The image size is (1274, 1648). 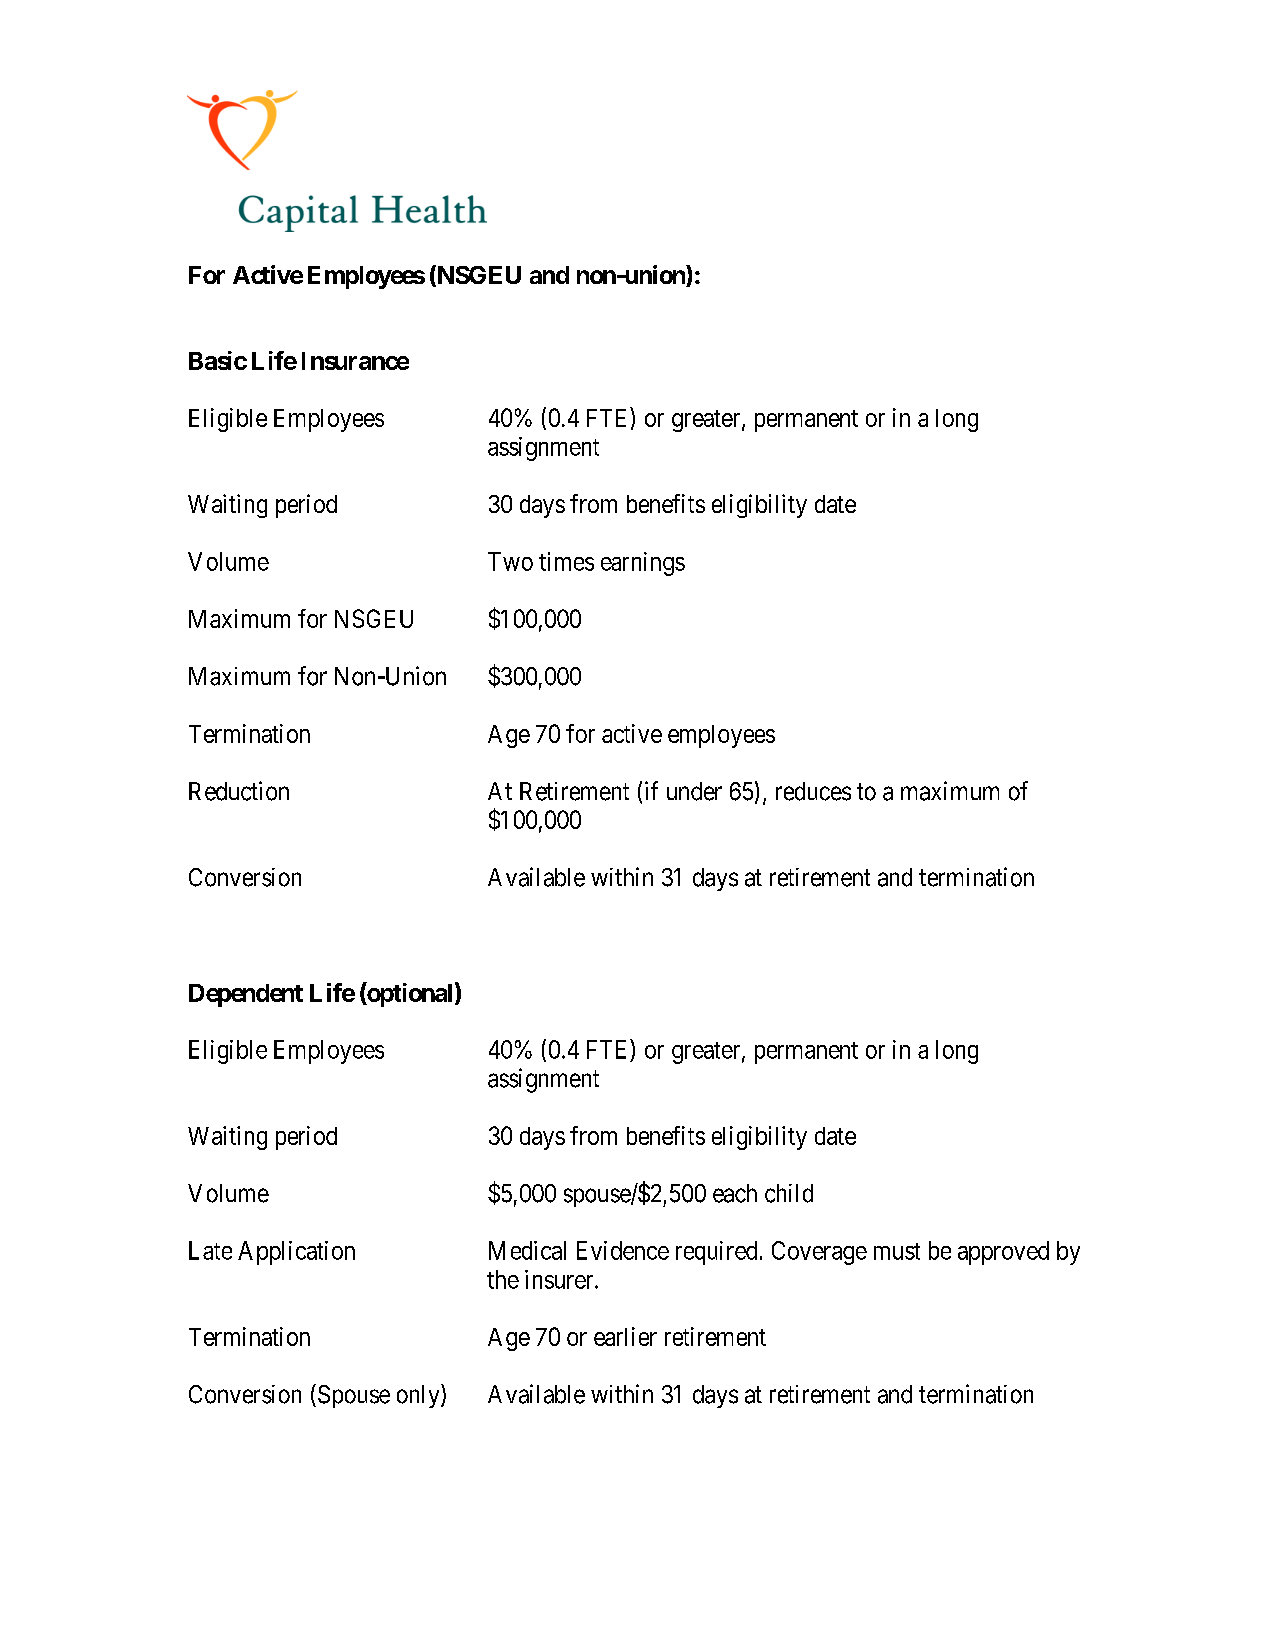 What do you see at coordinates (789, 1193) in the document?
I see `child` at bounding box center [789, 1193].
